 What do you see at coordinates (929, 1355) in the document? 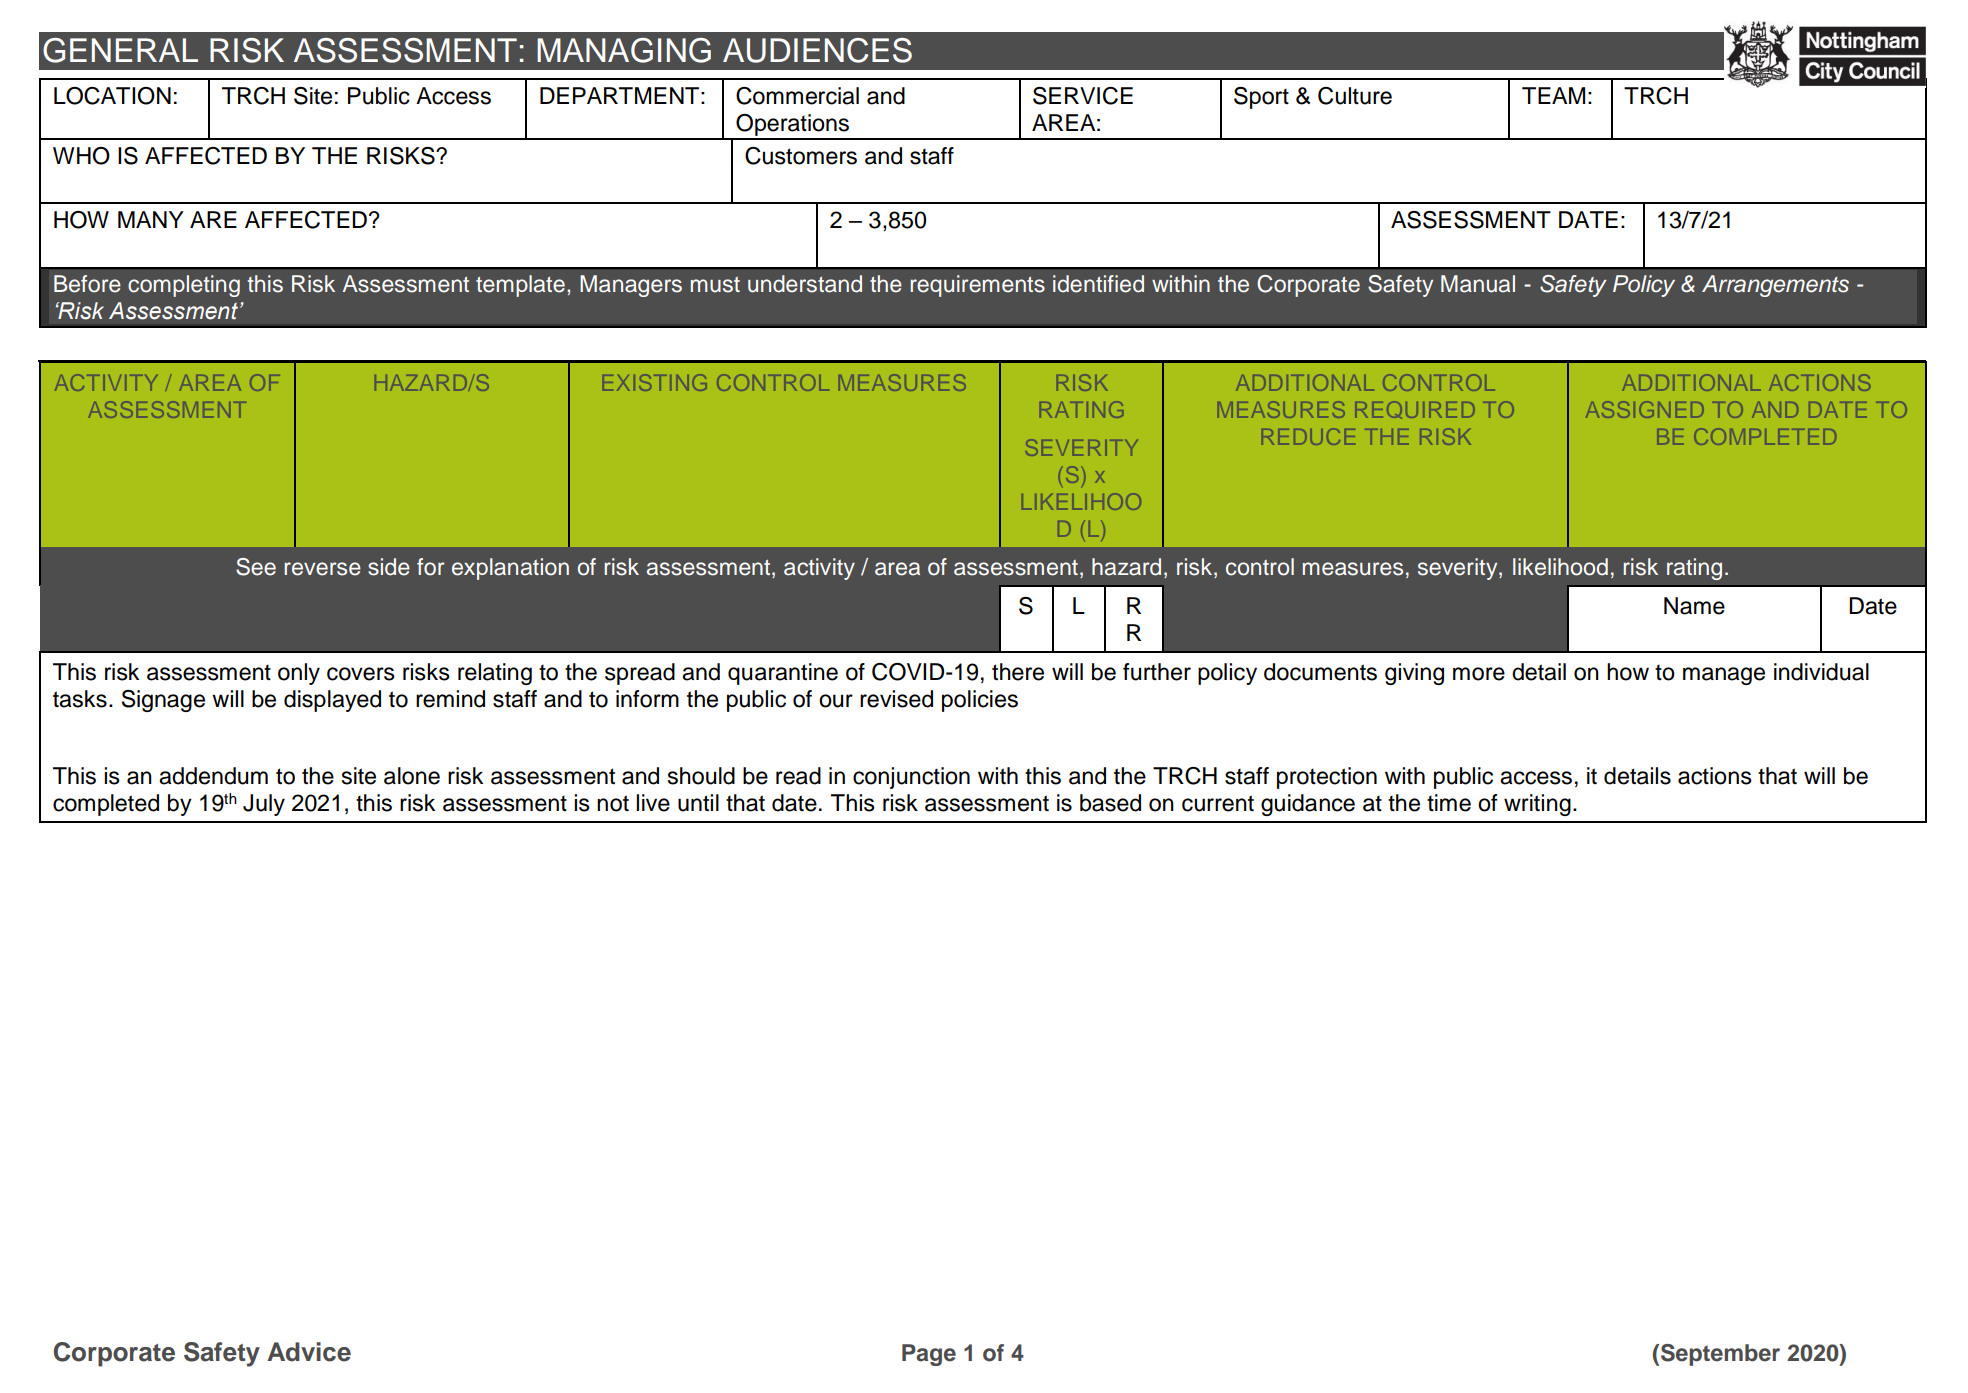
I see `Page` at bounding box center [929, 1355].
